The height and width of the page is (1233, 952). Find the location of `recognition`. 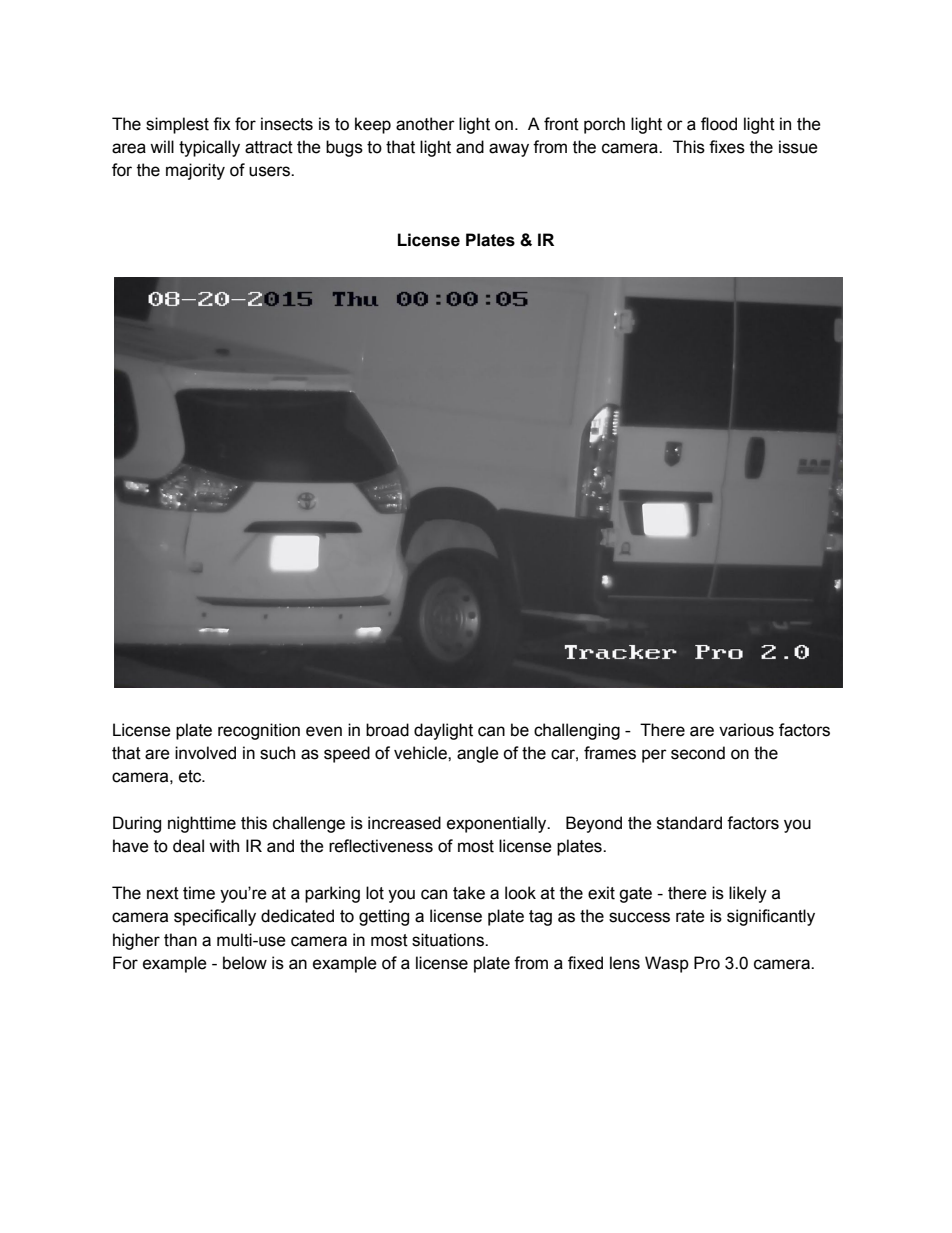

recognition is located at coordinates (259, 731).
